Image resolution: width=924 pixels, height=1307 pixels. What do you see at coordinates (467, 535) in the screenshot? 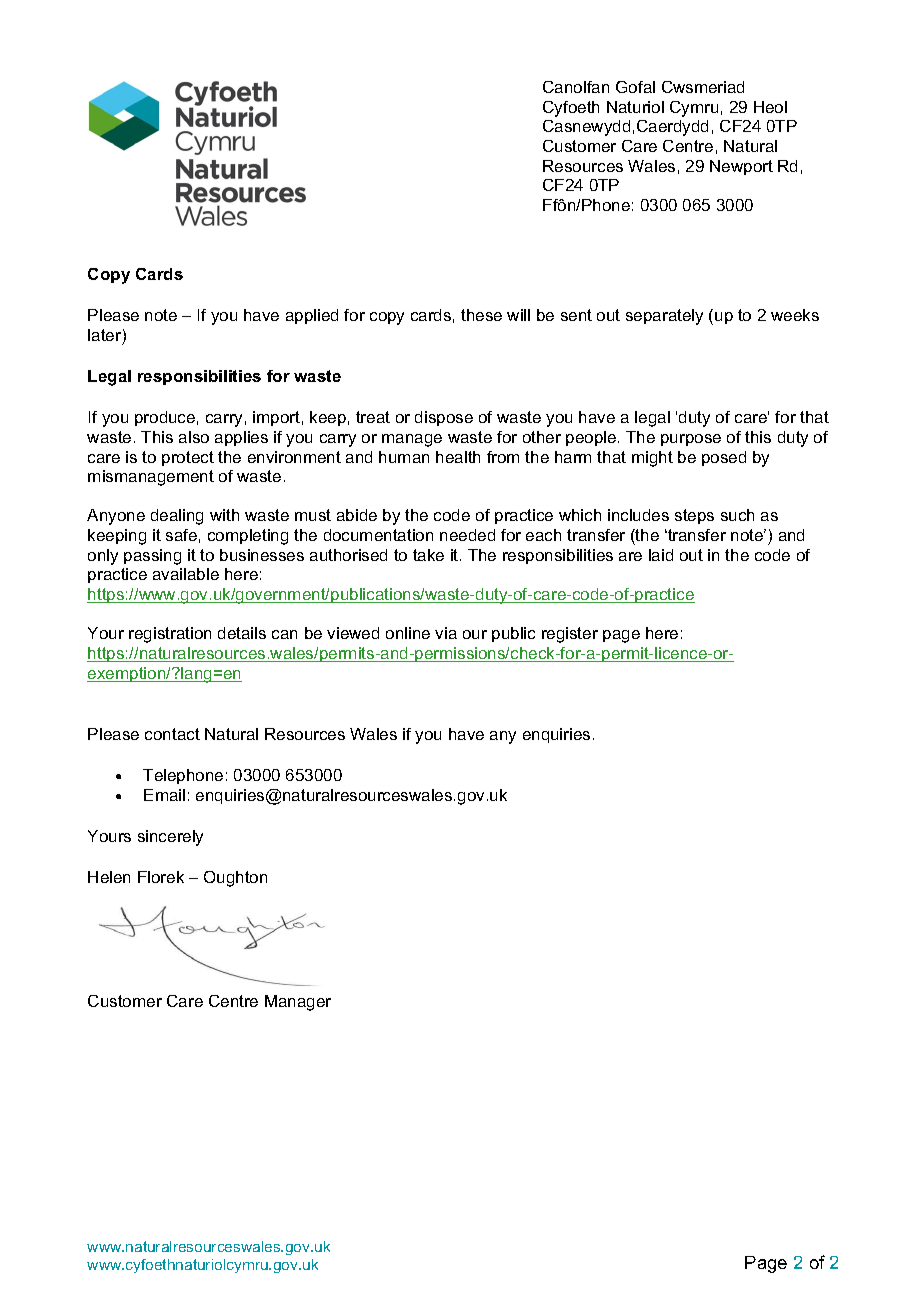
I see `needed` at bounding box center [467, 535].
